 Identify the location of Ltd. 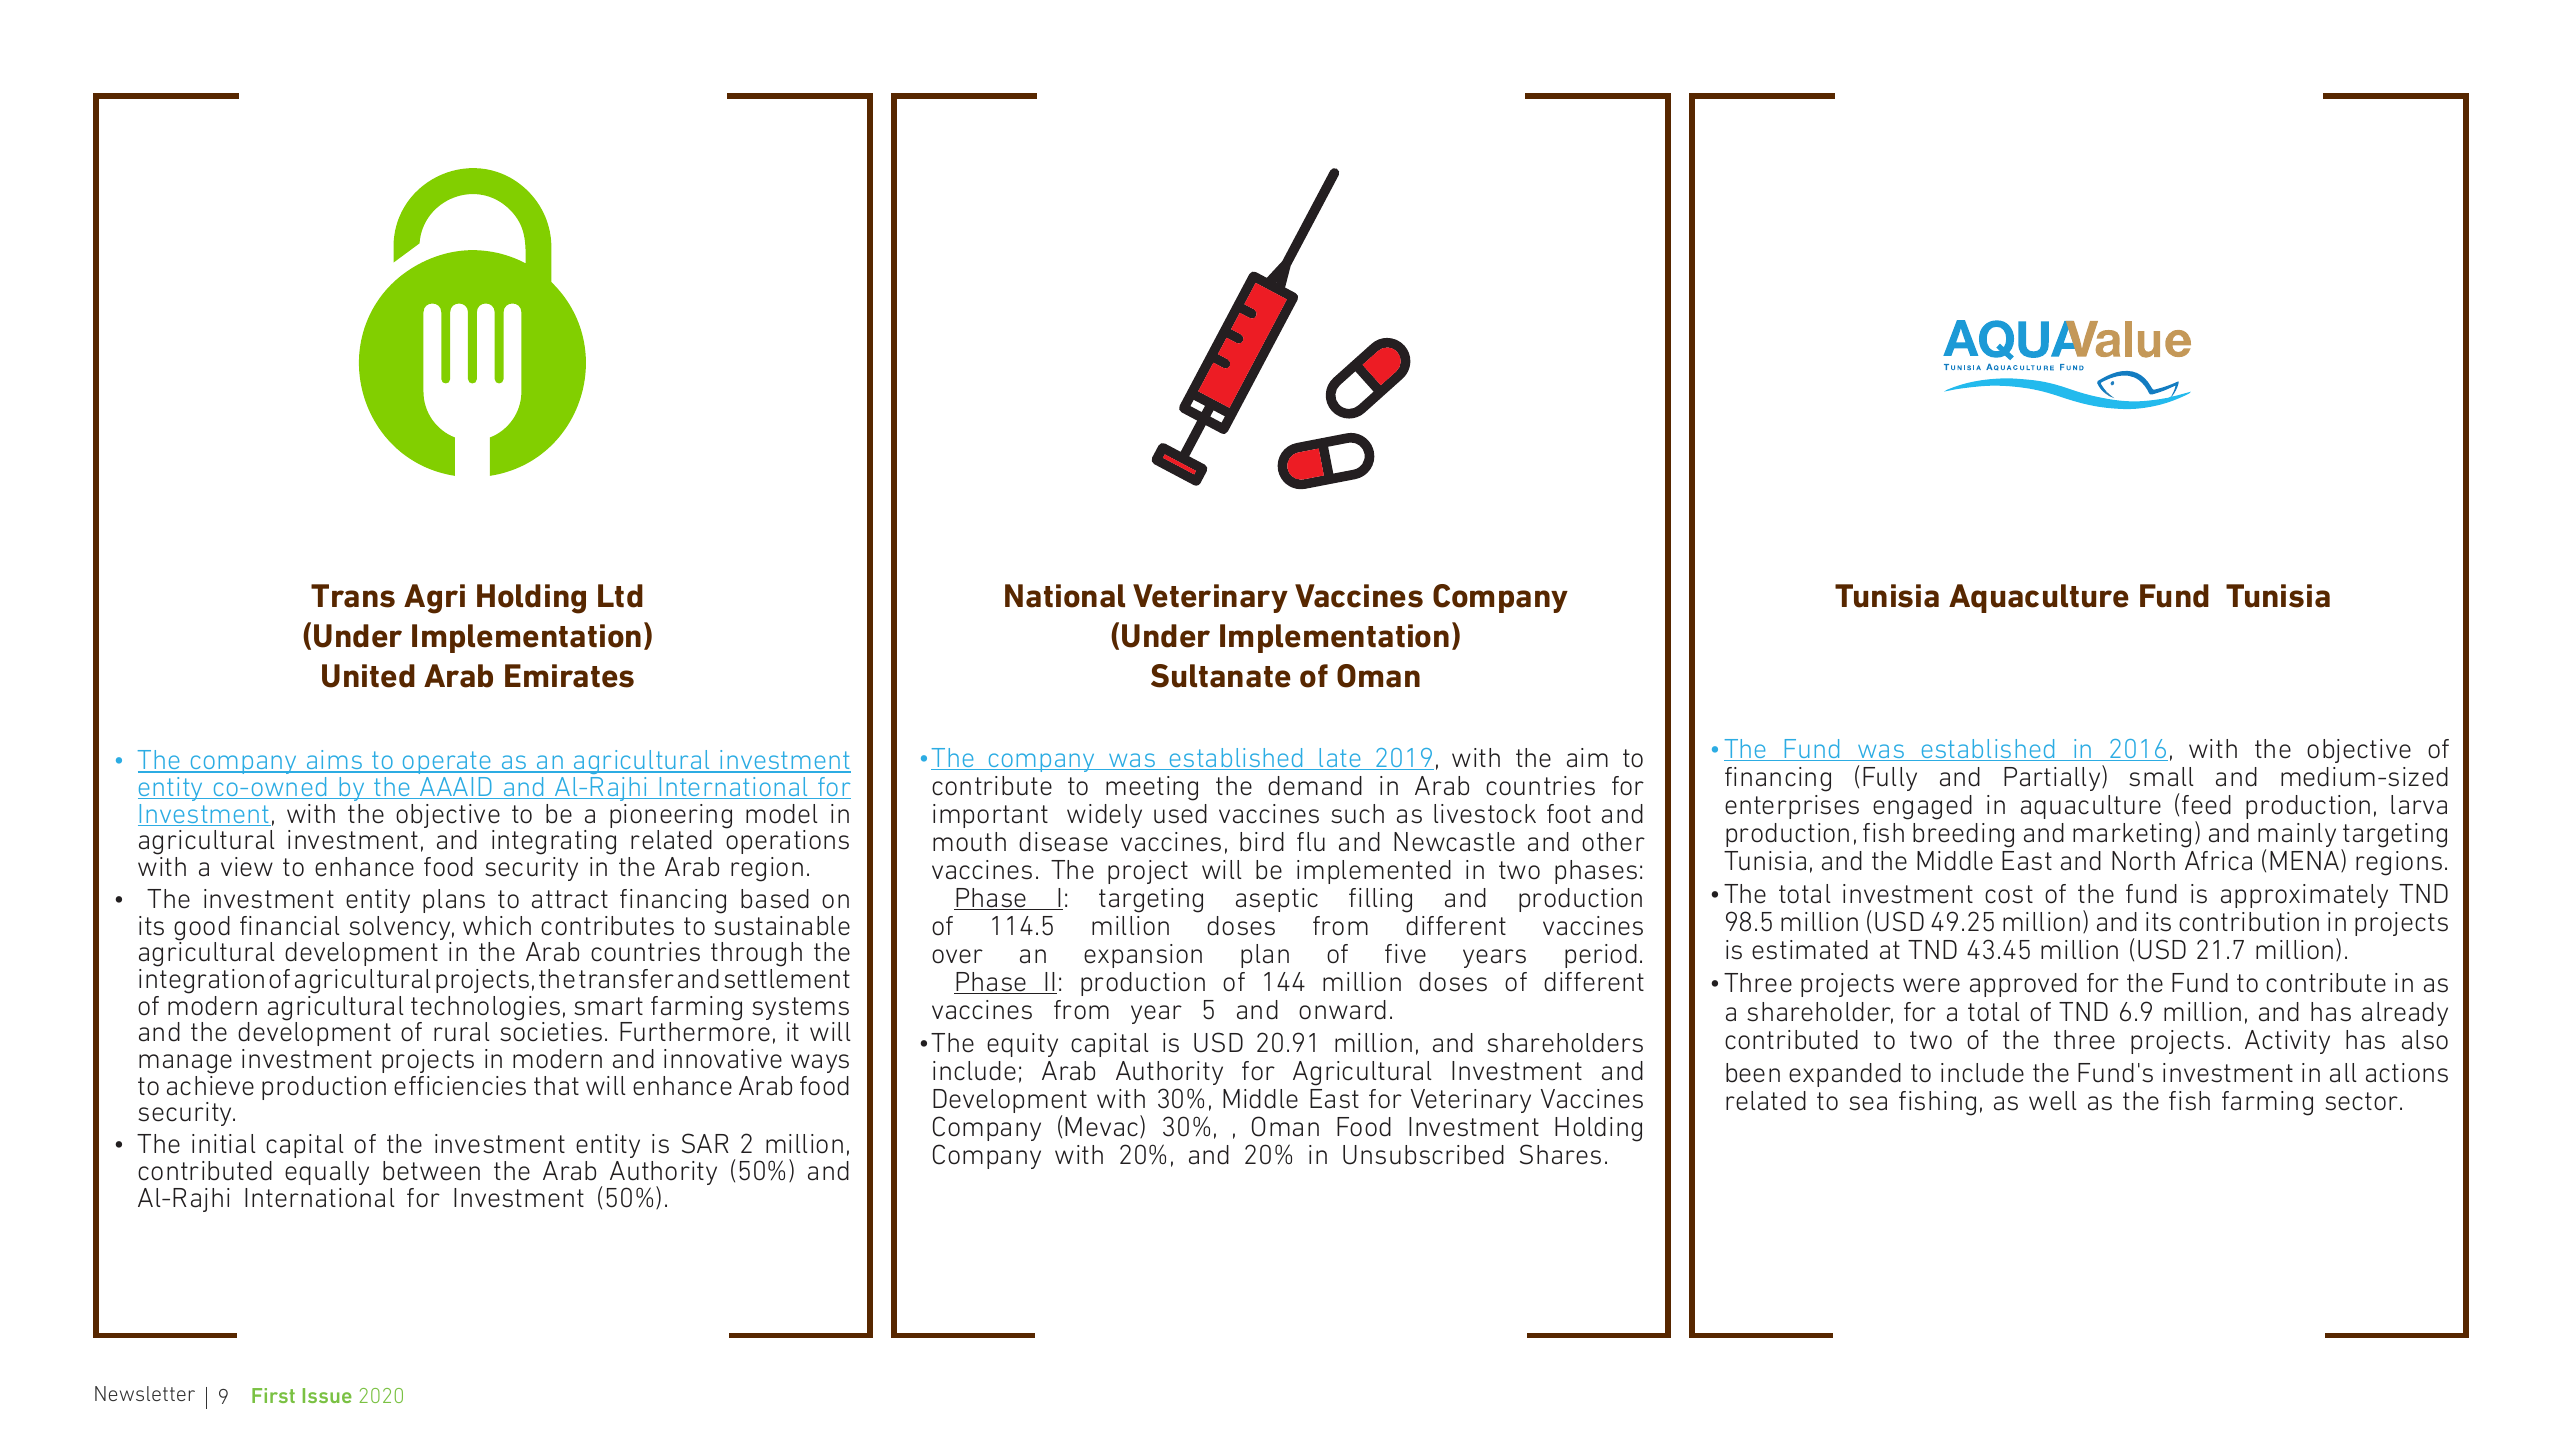
(620, 596).
